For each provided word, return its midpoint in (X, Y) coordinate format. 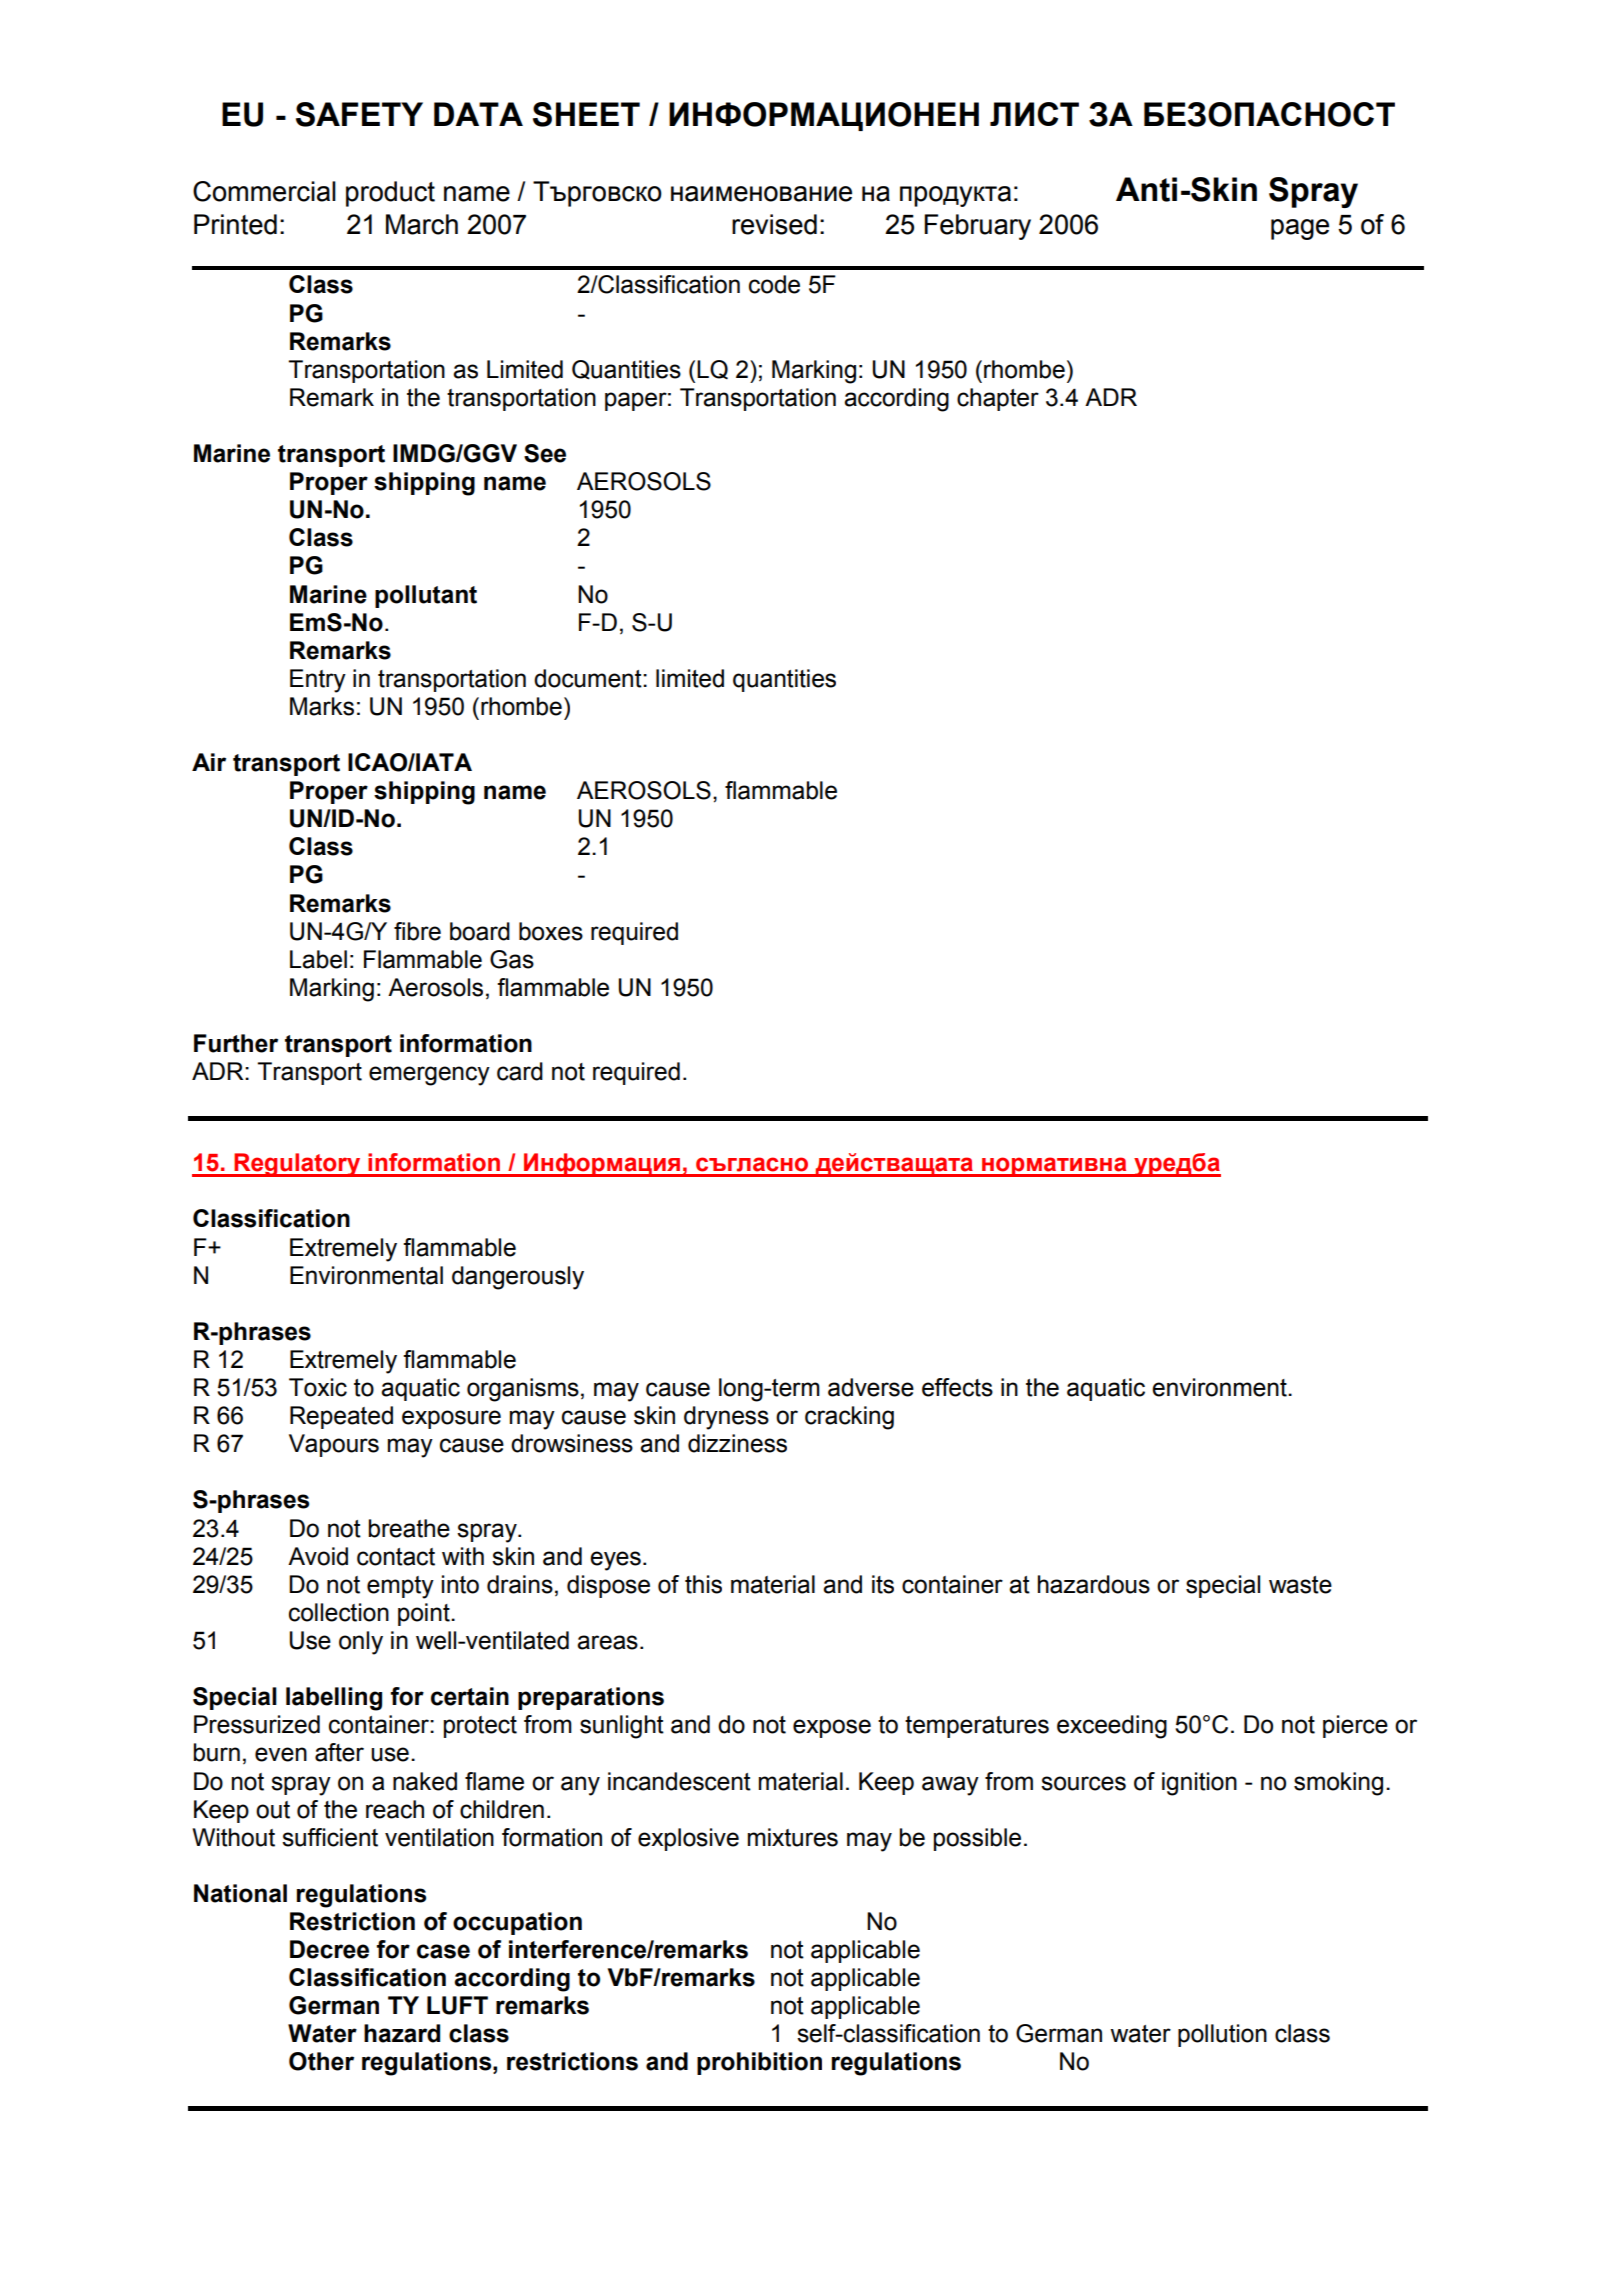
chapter (998, 399)
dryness (726, 1418)
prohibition (759, 2063)
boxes (551, 931)
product (390, 194)
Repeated (341, 1417)
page (1300, 229)
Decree (329, 1949)
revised (774, 224)
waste (1300, 1585)
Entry (318, 681)
